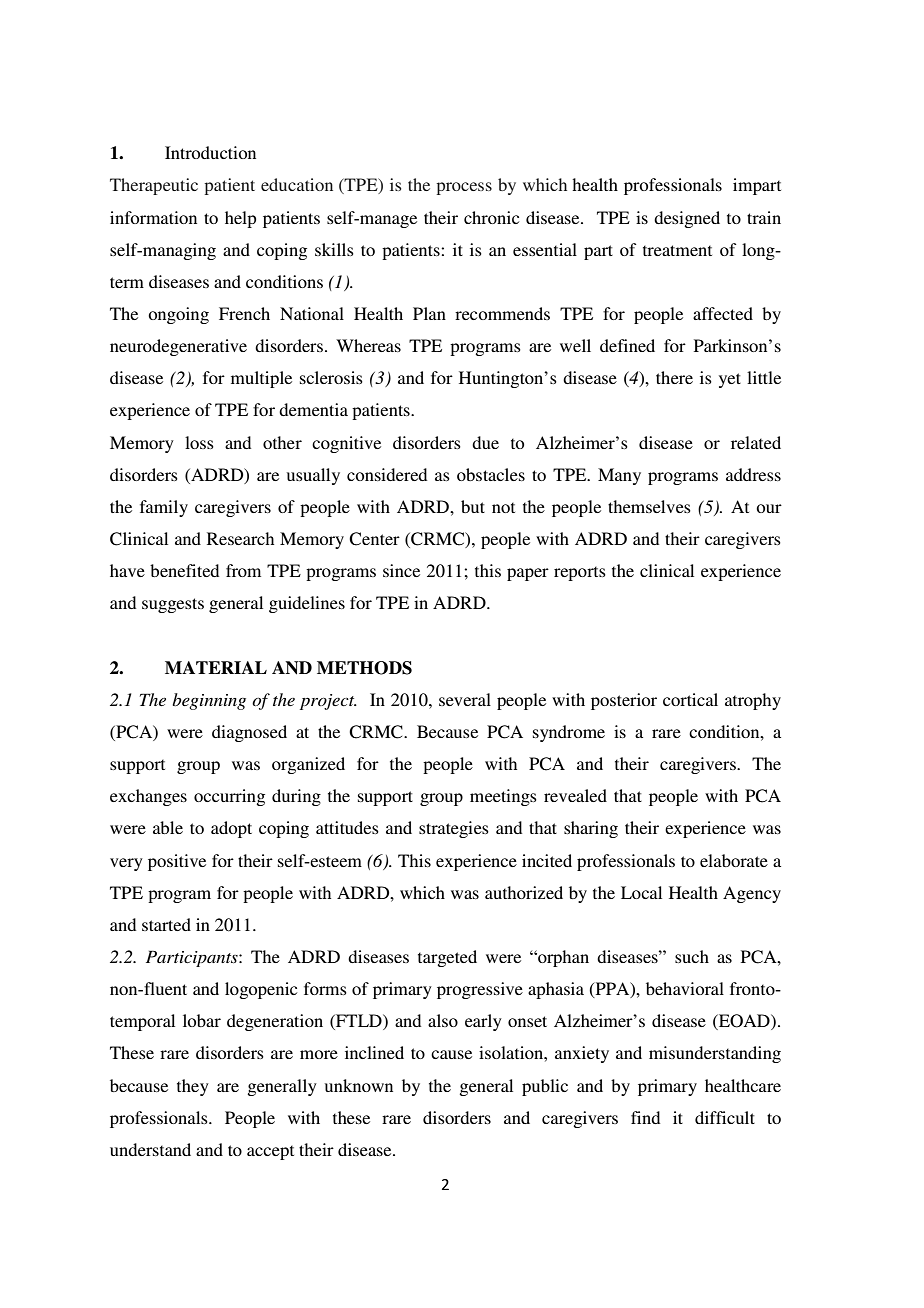 The width and height of the page is (924, 1308). Describe the element at coordinates (429, 313) in the page. I see `Plan` at that location.
